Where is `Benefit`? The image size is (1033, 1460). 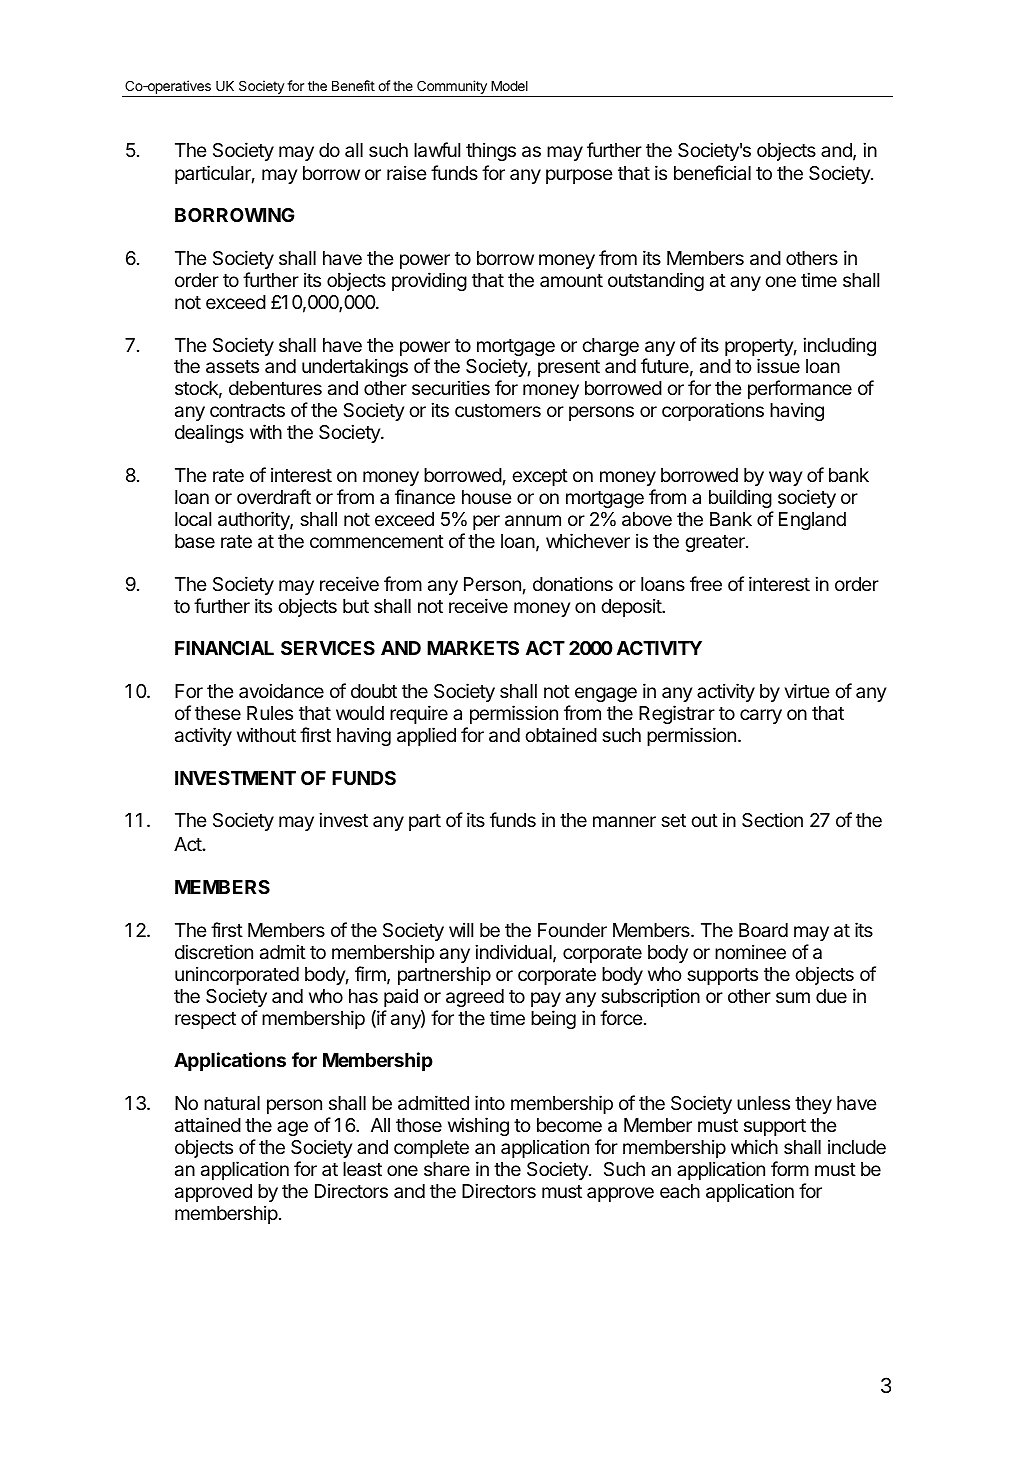
Benefit is located at coordinates (353, 85).
